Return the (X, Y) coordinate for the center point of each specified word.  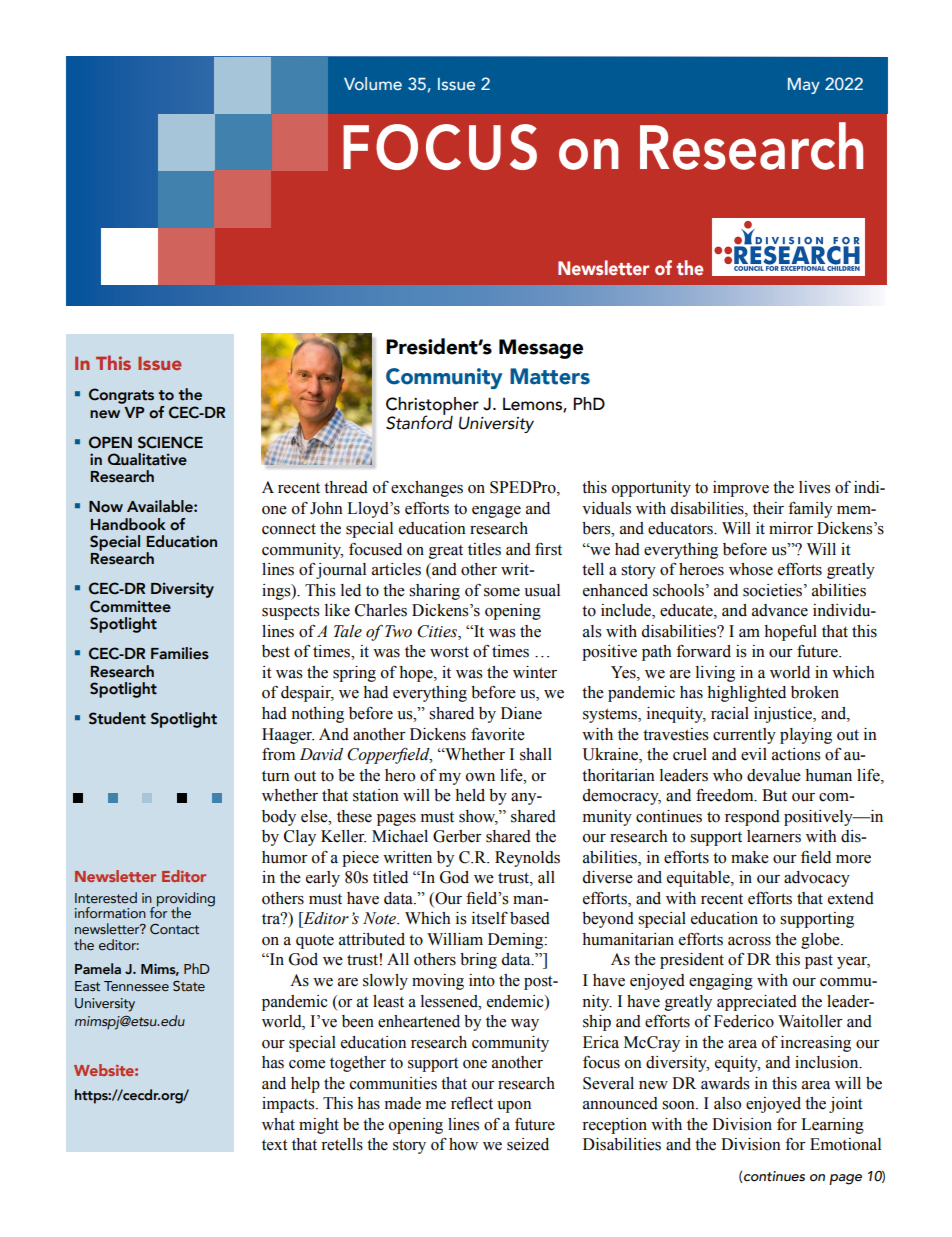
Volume (373, 83)
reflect (472, 1103)
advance (780, 610)
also (727, 1103)
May (804, 86)
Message (541, 349)
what (278, 1124)
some (502, 592)
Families (180, 653)
